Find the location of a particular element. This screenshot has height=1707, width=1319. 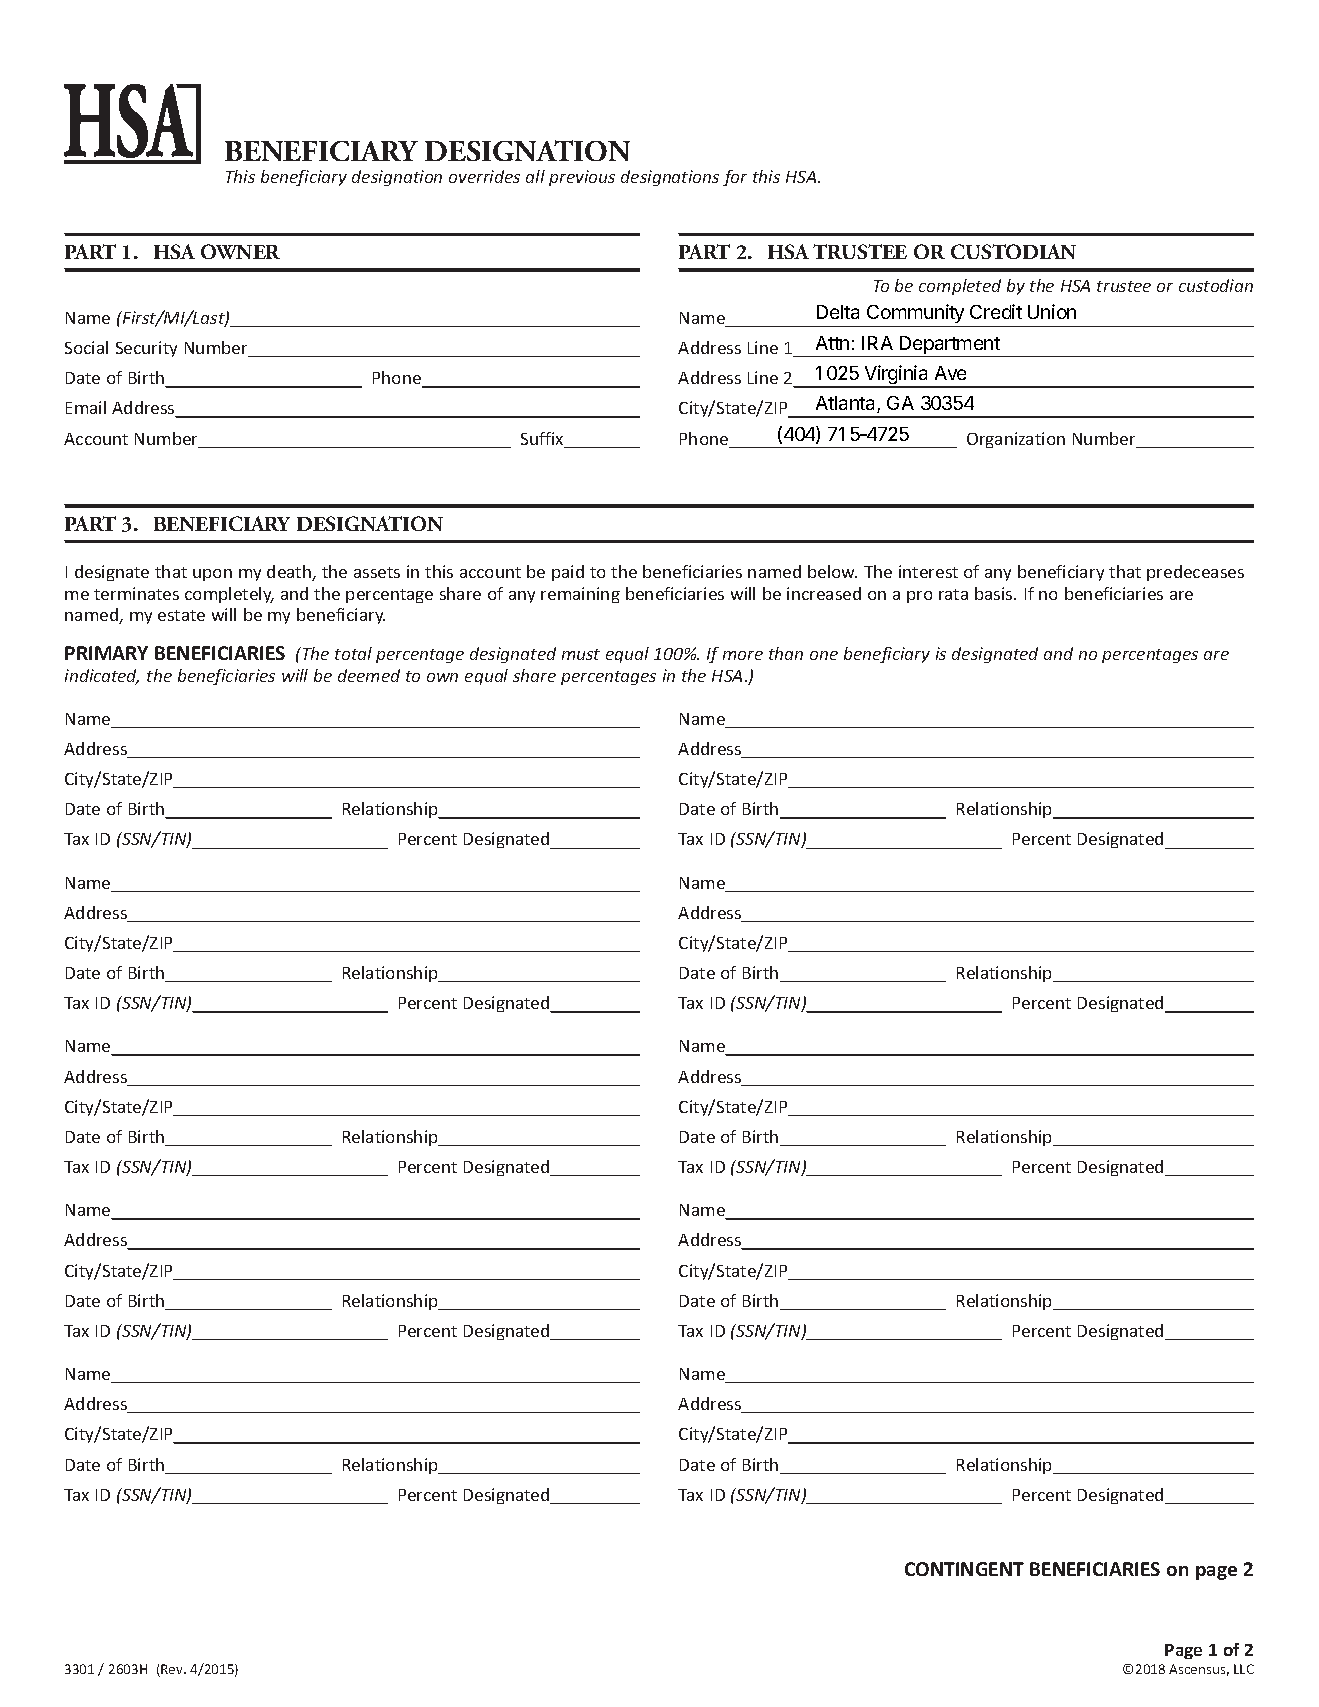

basis is located at coordinates (995, 593).
